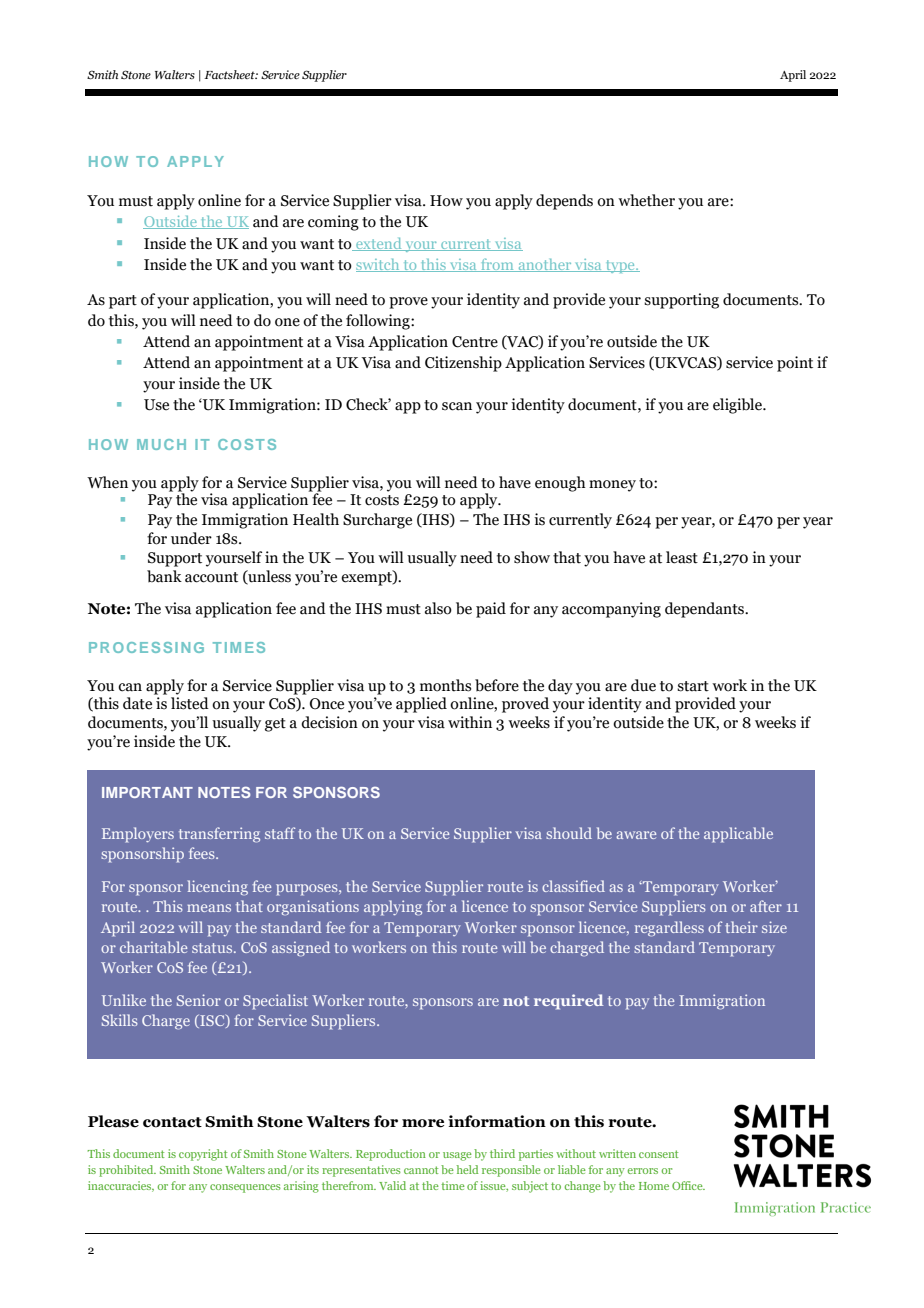 The width and height of the page is (924, 1308). I want to click on copyright, so click(203, 1155).
